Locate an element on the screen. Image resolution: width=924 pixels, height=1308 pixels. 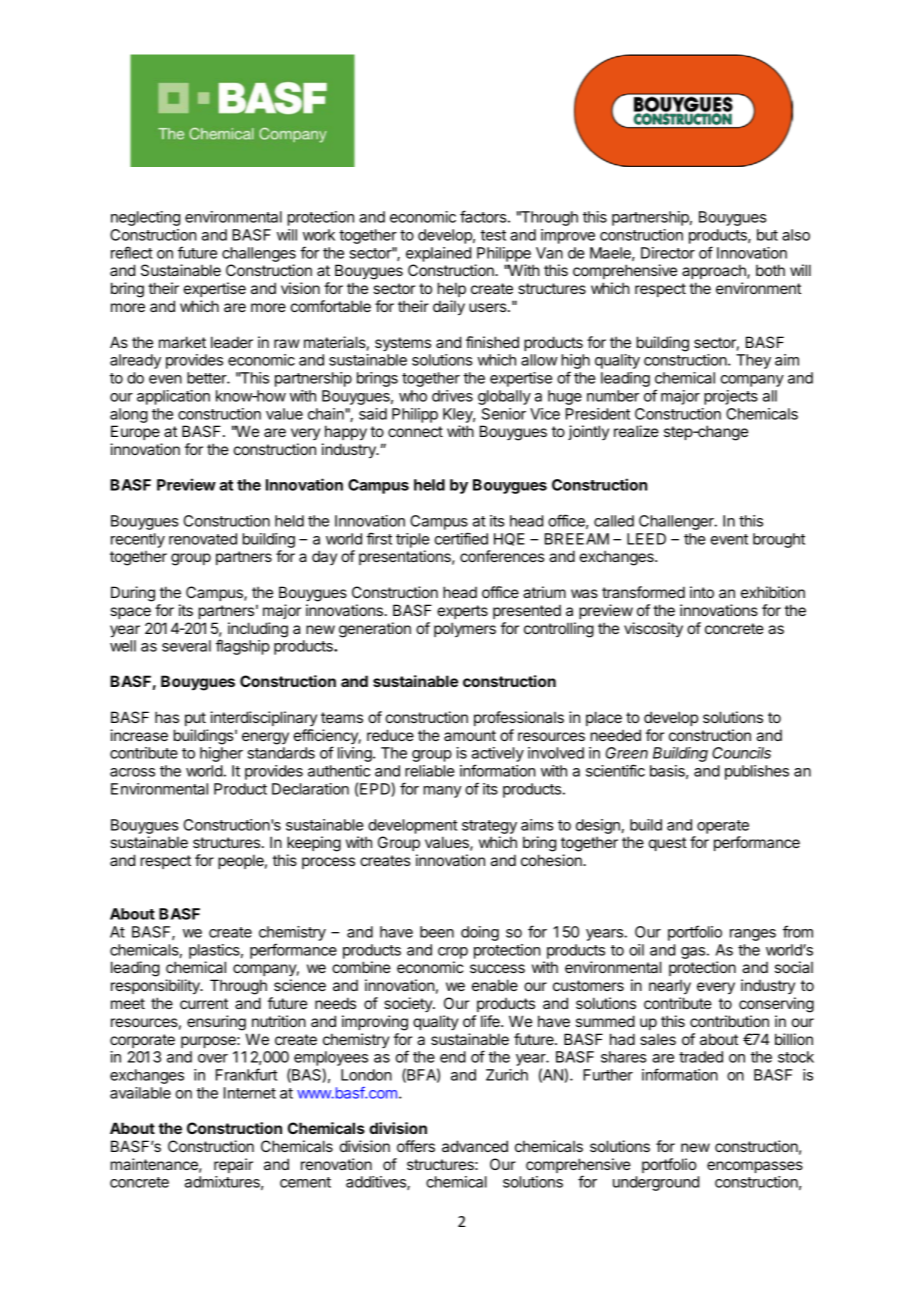
put is located at coordinates (195, 719).
